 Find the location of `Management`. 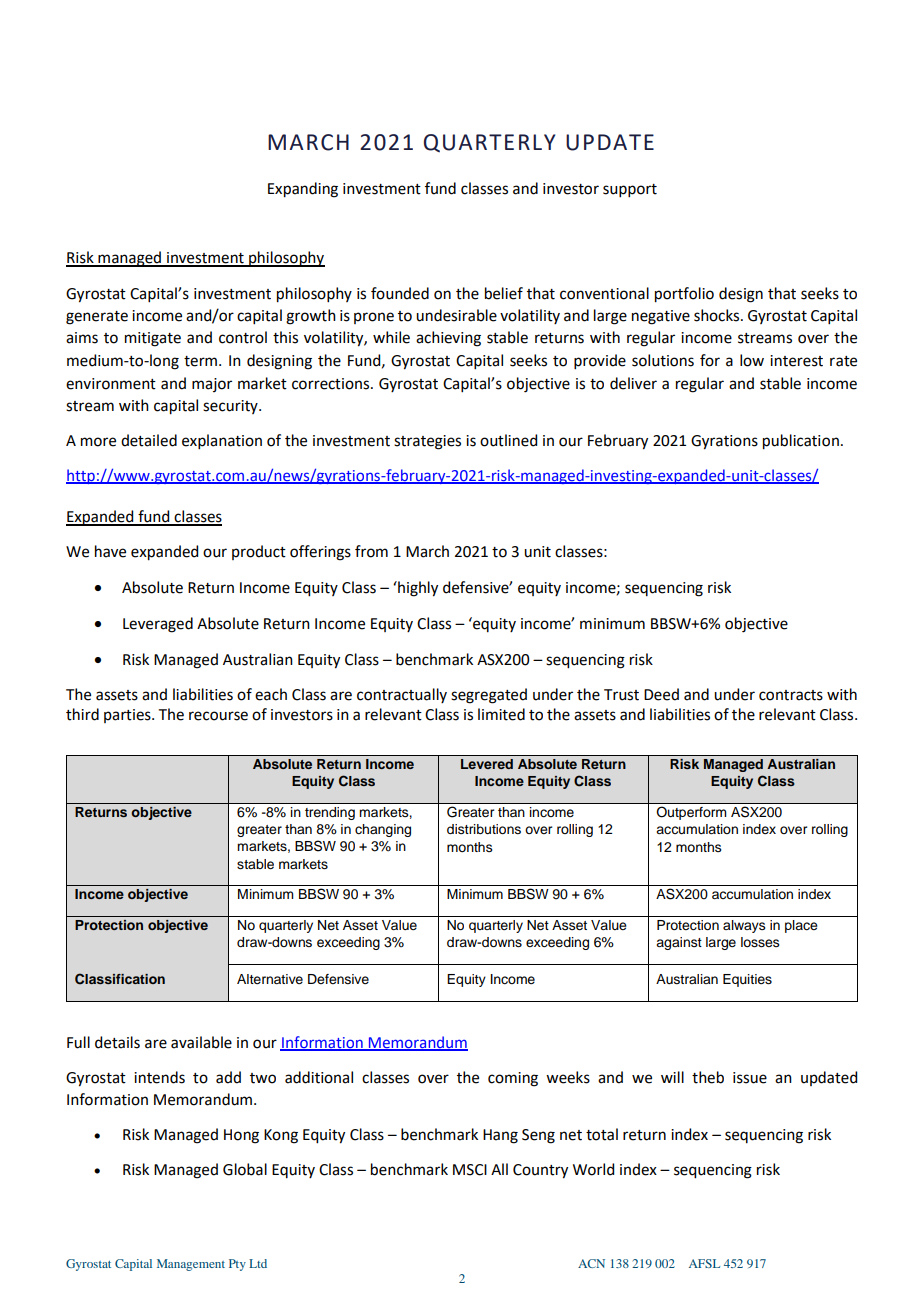

Management is located at coordinates (191, 1265).
